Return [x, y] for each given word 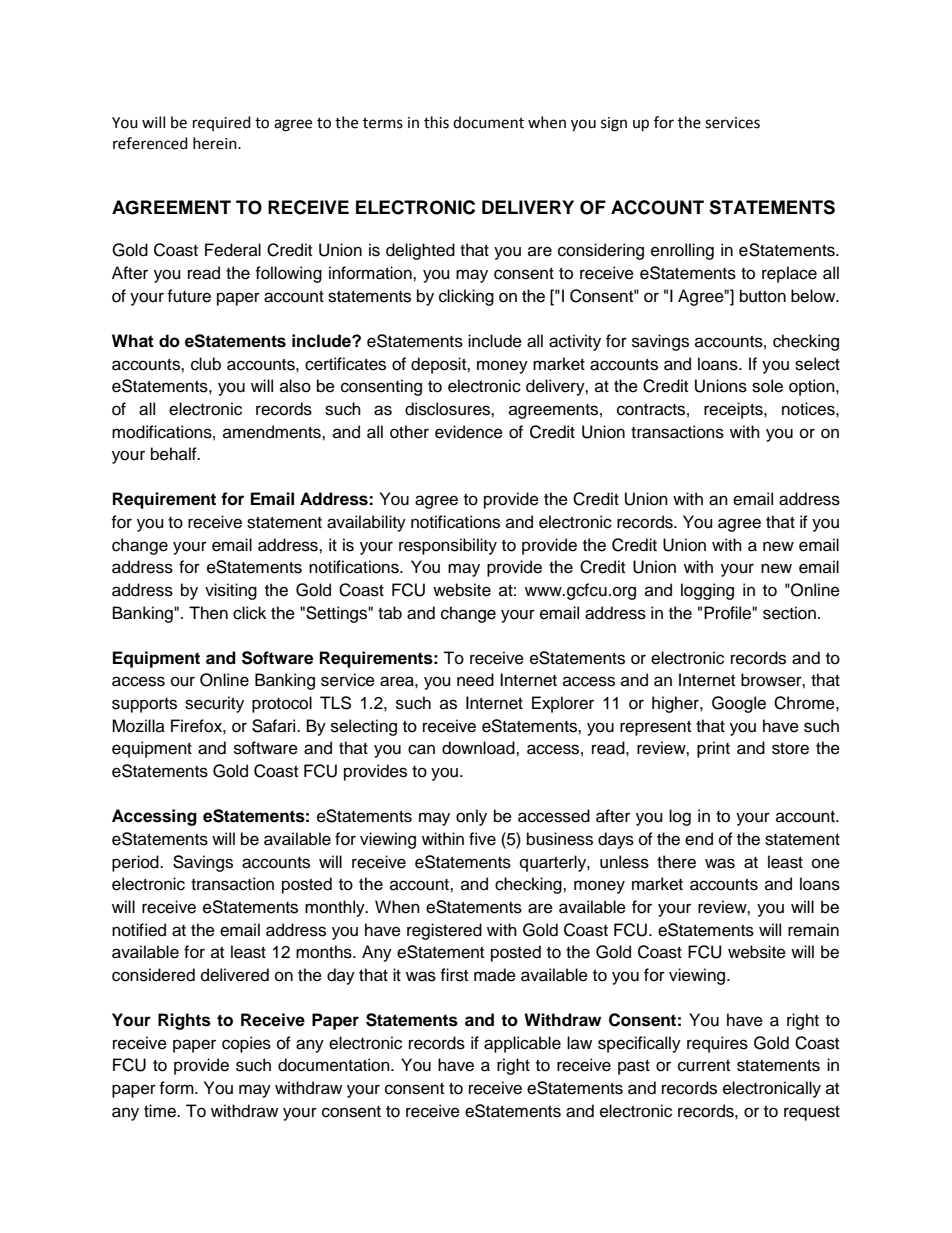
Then [208, 613]
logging [707, 591]
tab [390, 613]
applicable [522, 1044]
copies [246, 1044]
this [436, 122]
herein [216, 143]
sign [614, 124]
